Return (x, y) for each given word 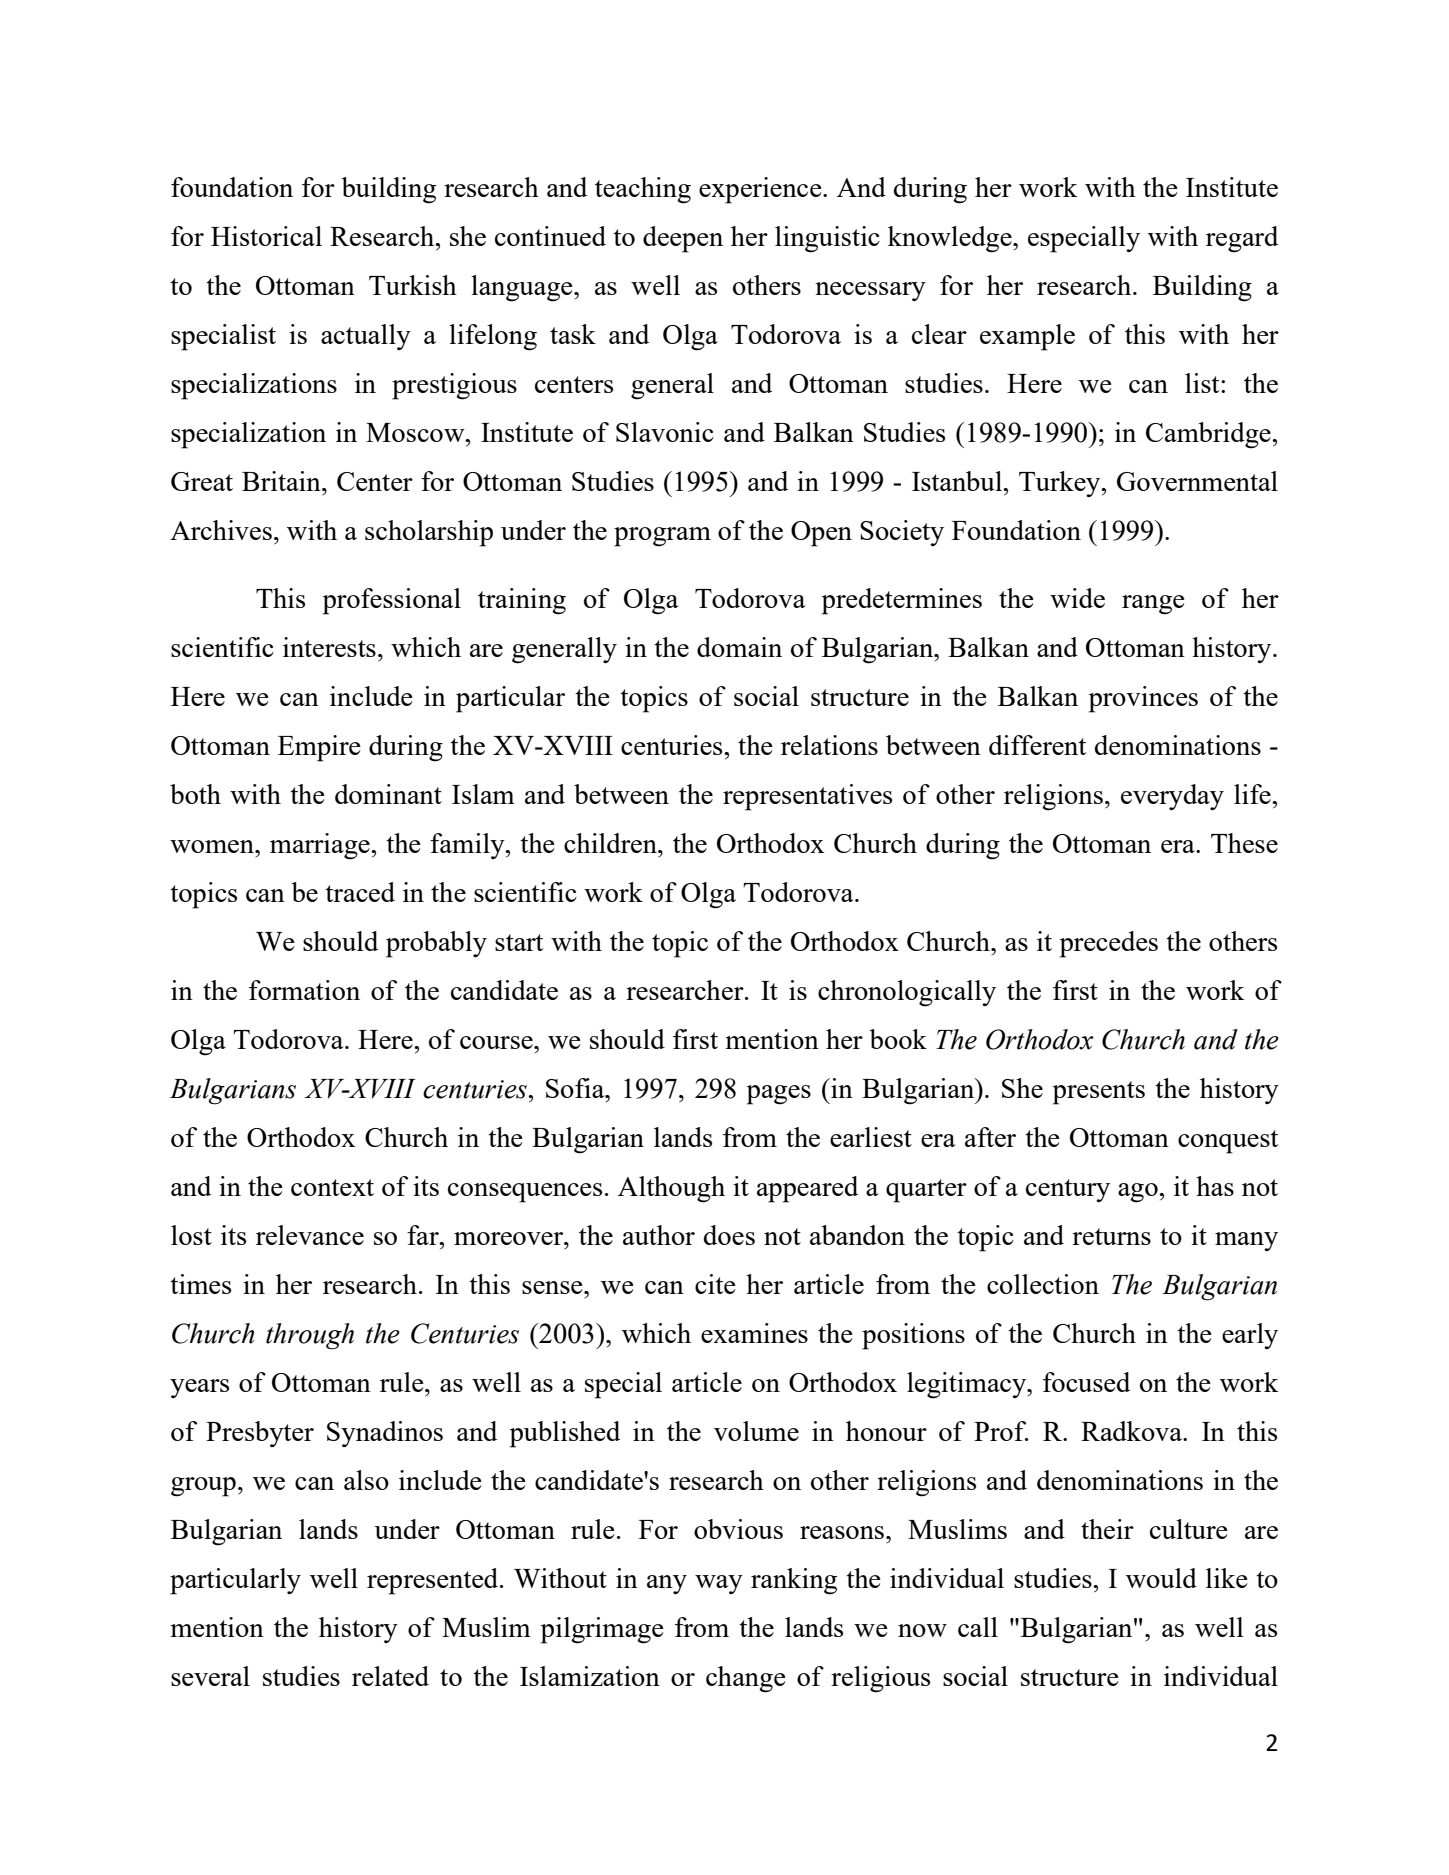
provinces (1143, 699)
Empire (319, 748)
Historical (266, 236)
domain (739, 647)
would (1161, 1578)
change (746, 1679)
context (332, 1187)
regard (1242, 239)
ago (1139, 1193)
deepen (683, 239)
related (390, 1676)
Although (671, 1189)
